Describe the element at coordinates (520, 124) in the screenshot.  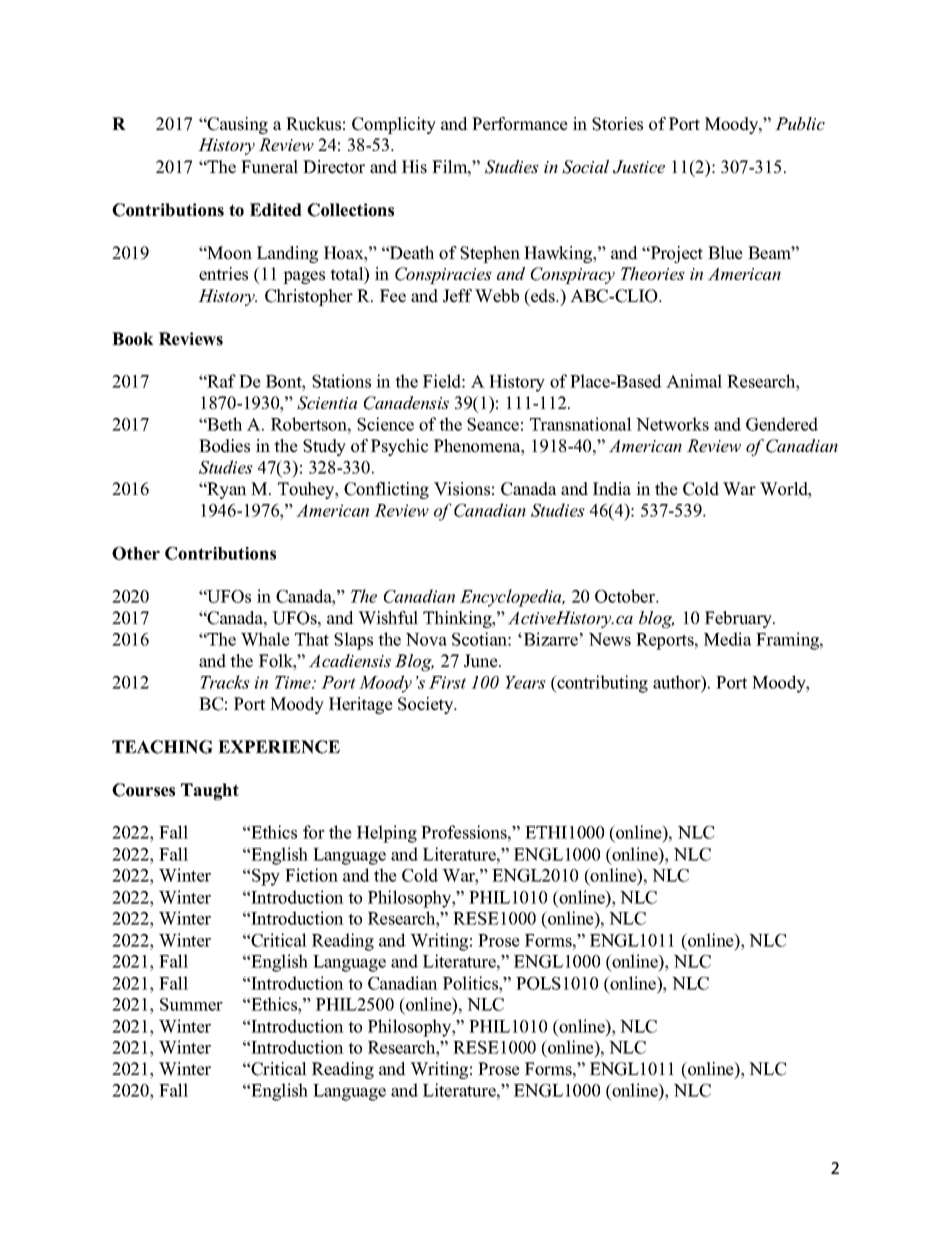
I see `Performance` at that location.
